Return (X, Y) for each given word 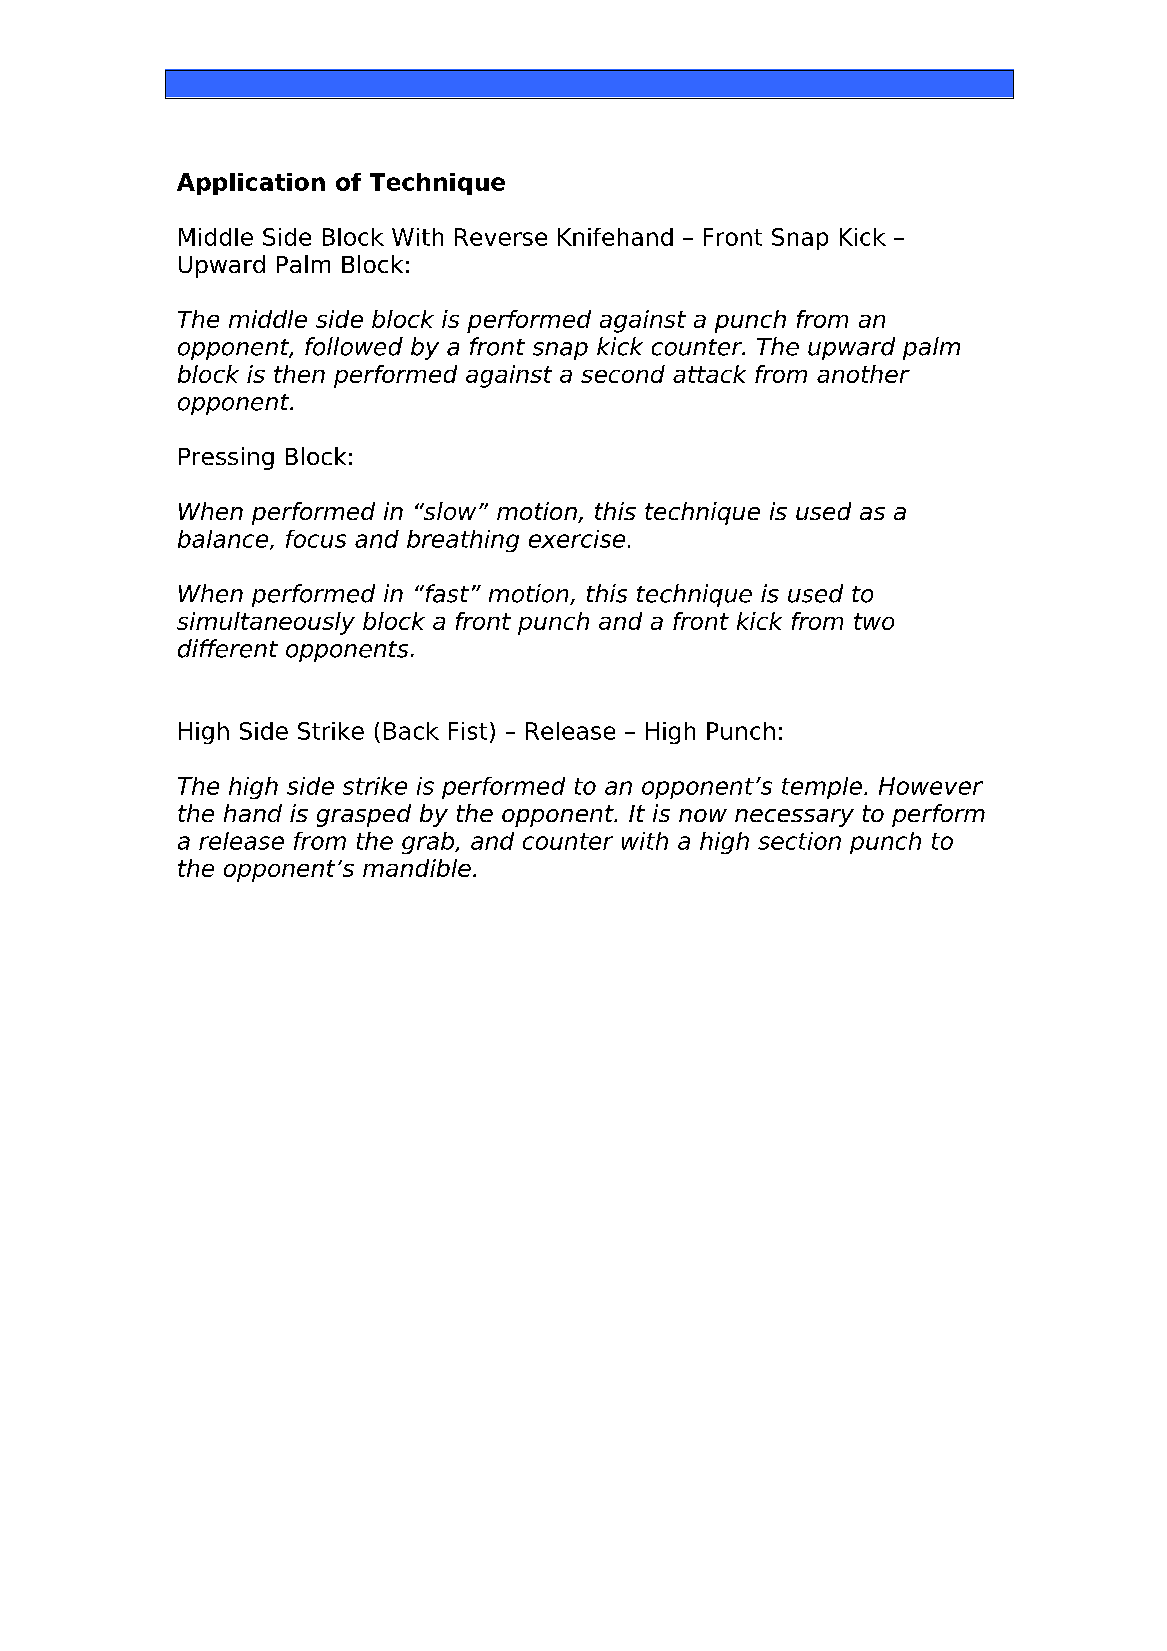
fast (446, 593)
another (863, 374)
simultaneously (266, 623)
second (623, 374)
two (874, 621)
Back (411, 731)
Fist (468, 731)
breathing (463, 541)
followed (354, 346)
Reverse (501, 237)
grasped (364, 815)
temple (822, 788)
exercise (577, 539)
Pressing (226, 458)
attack (709, 374)
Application (251, 184)
